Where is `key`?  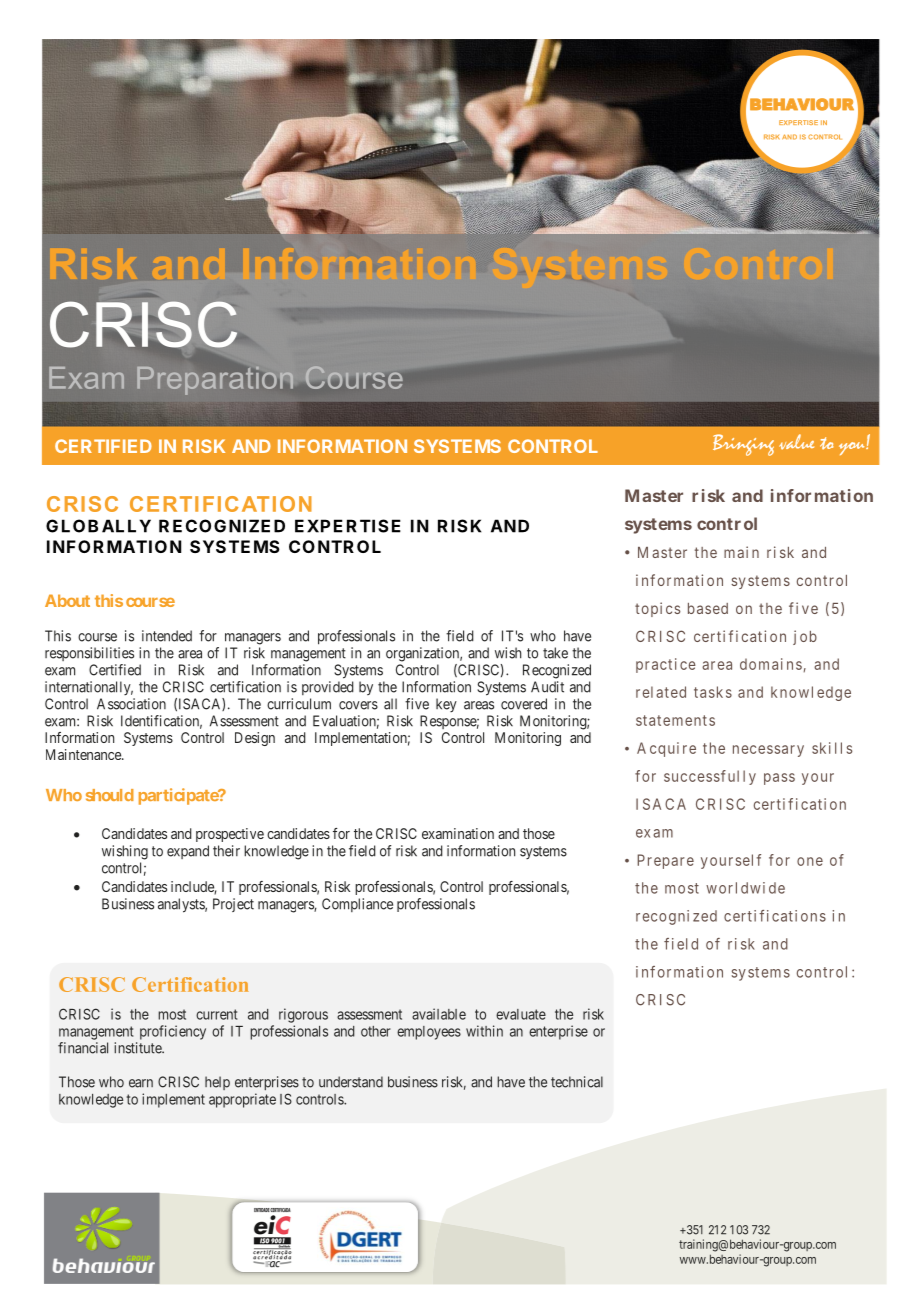 key is located at coordinates (446, 705).
